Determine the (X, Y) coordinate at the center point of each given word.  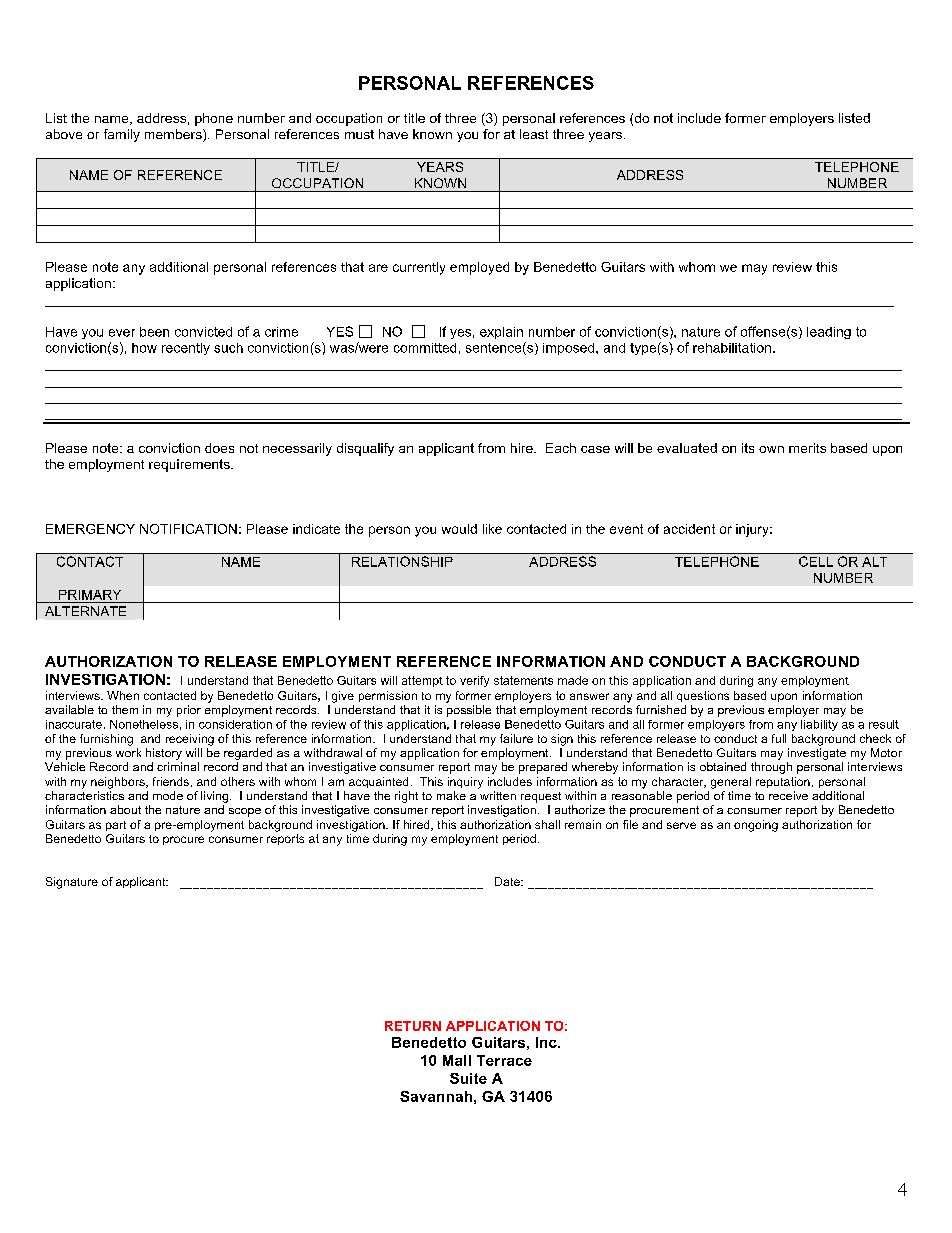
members (174, 135)
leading (829, 333)
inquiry (465, 783)
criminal (178, 766)
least (534, 134)
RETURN (413, 1026)
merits (807, 448)
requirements (190, 465)
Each (561, 448)
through (771, 768)
